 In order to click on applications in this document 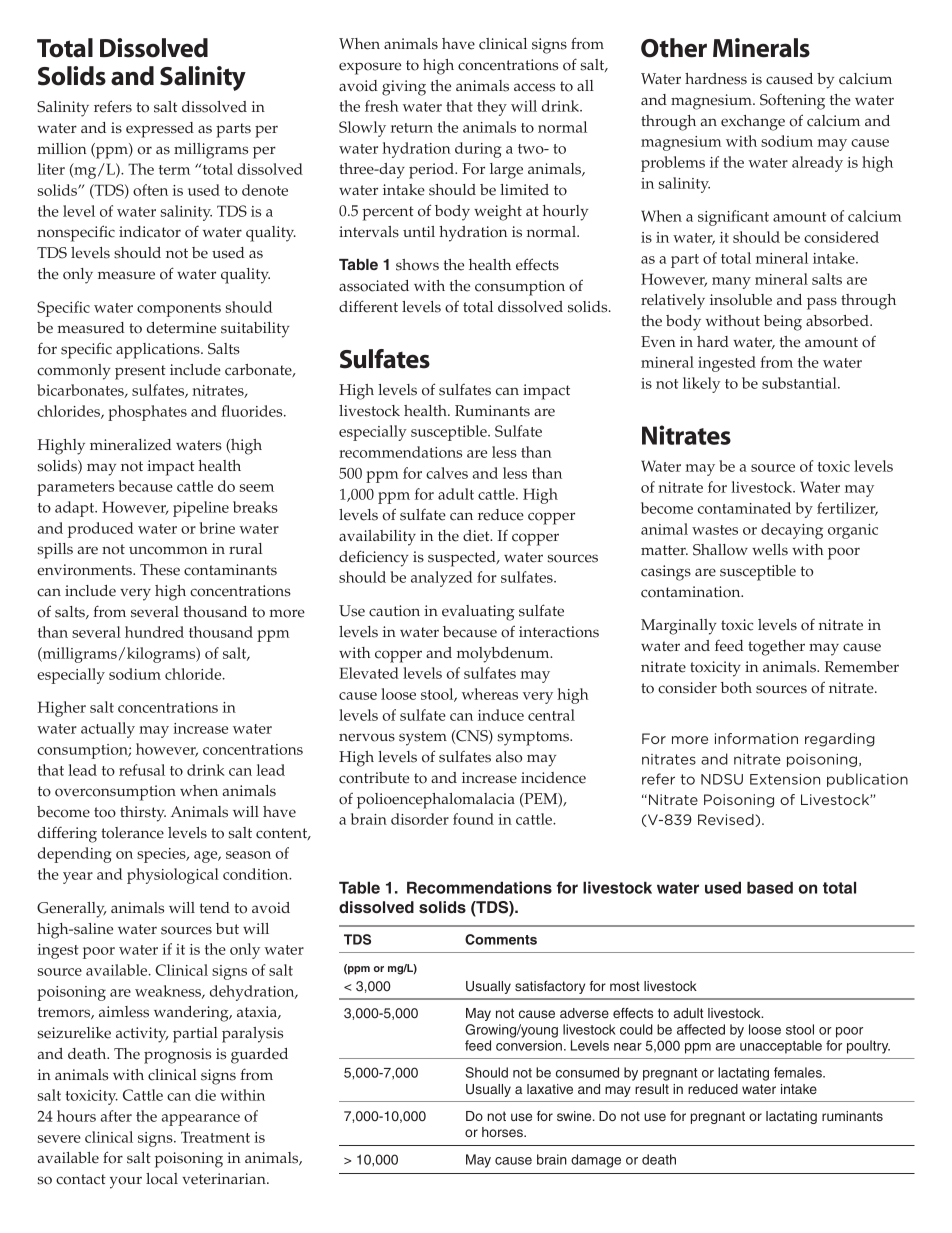, I will do `click(159, 351)`.
